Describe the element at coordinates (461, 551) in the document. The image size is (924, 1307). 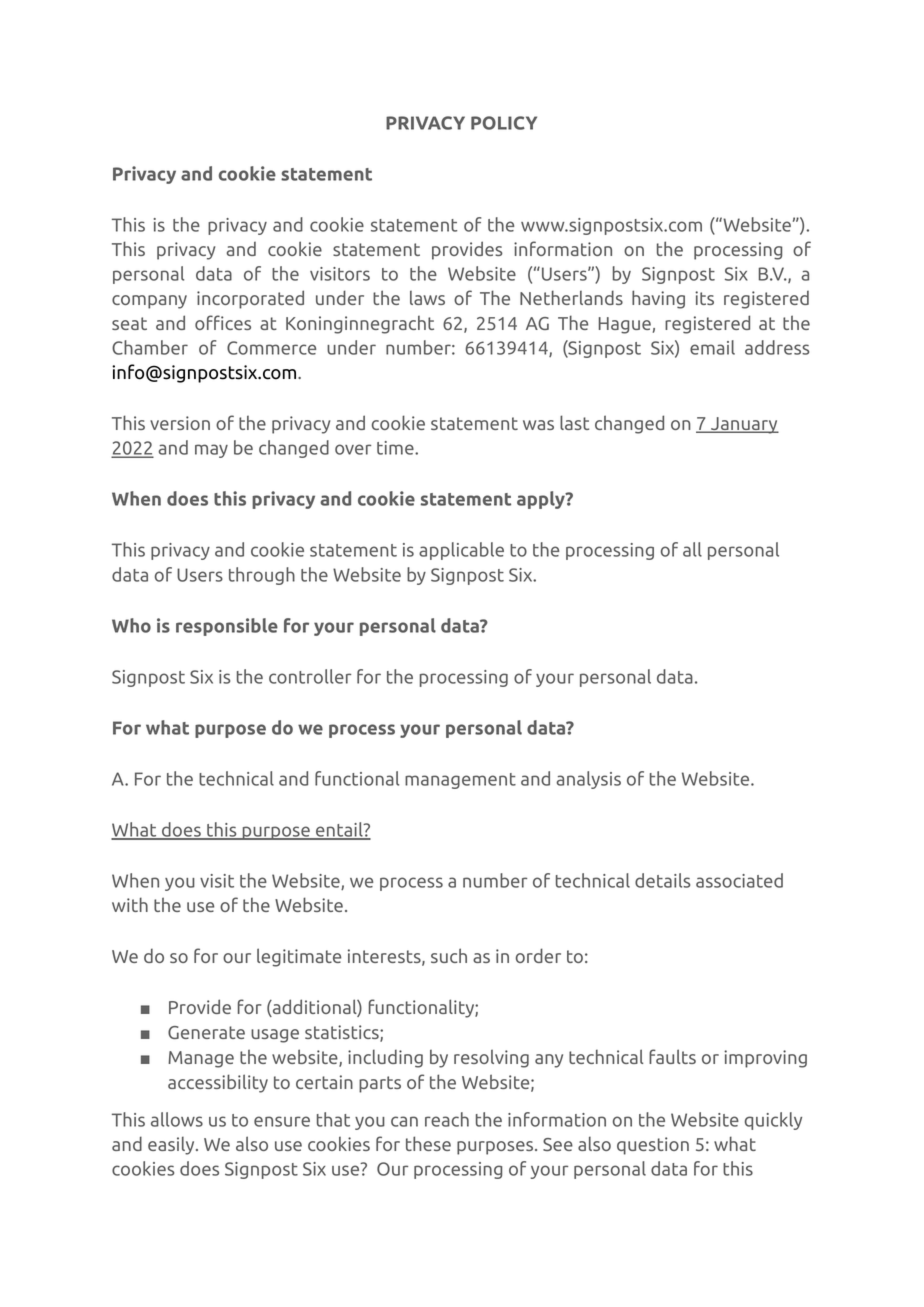
I see `applicable` at that location.
